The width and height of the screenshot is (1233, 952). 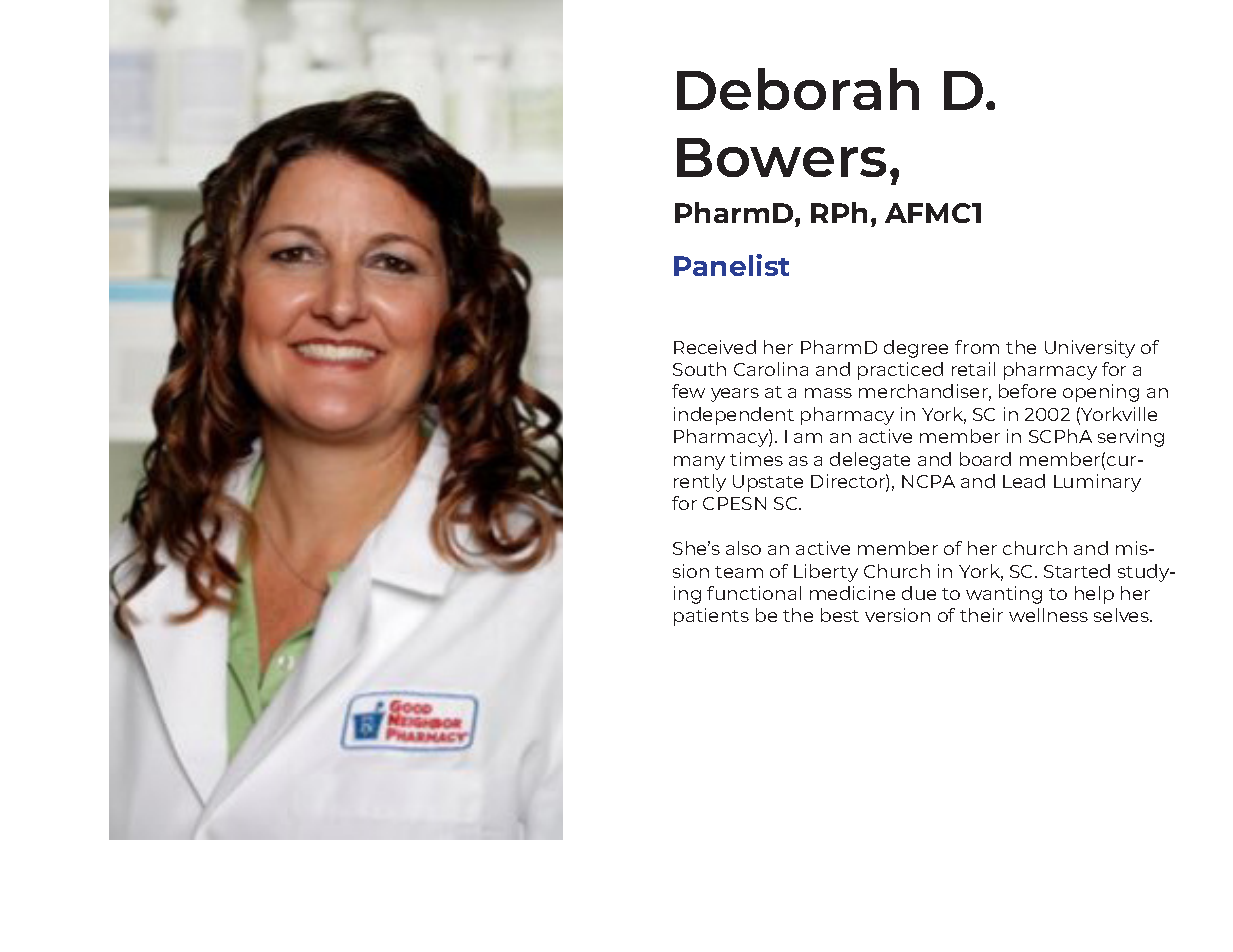 What do you see at coordinates (1090, 349) in the screenshot?
I see `University` at bounding box center [1090, 349].
